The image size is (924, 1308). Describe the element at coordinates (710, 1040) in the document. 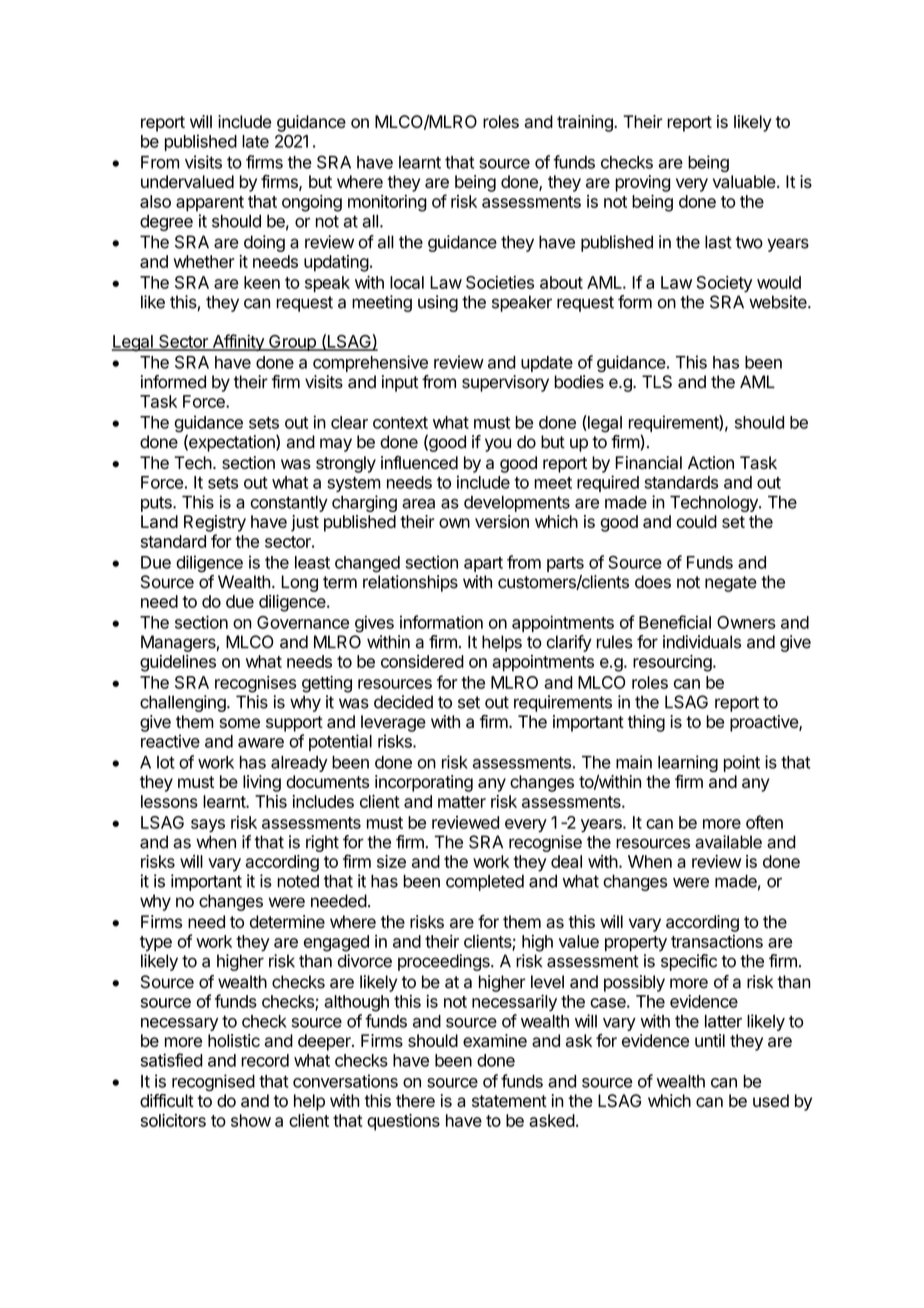

I see `until` at that location.
